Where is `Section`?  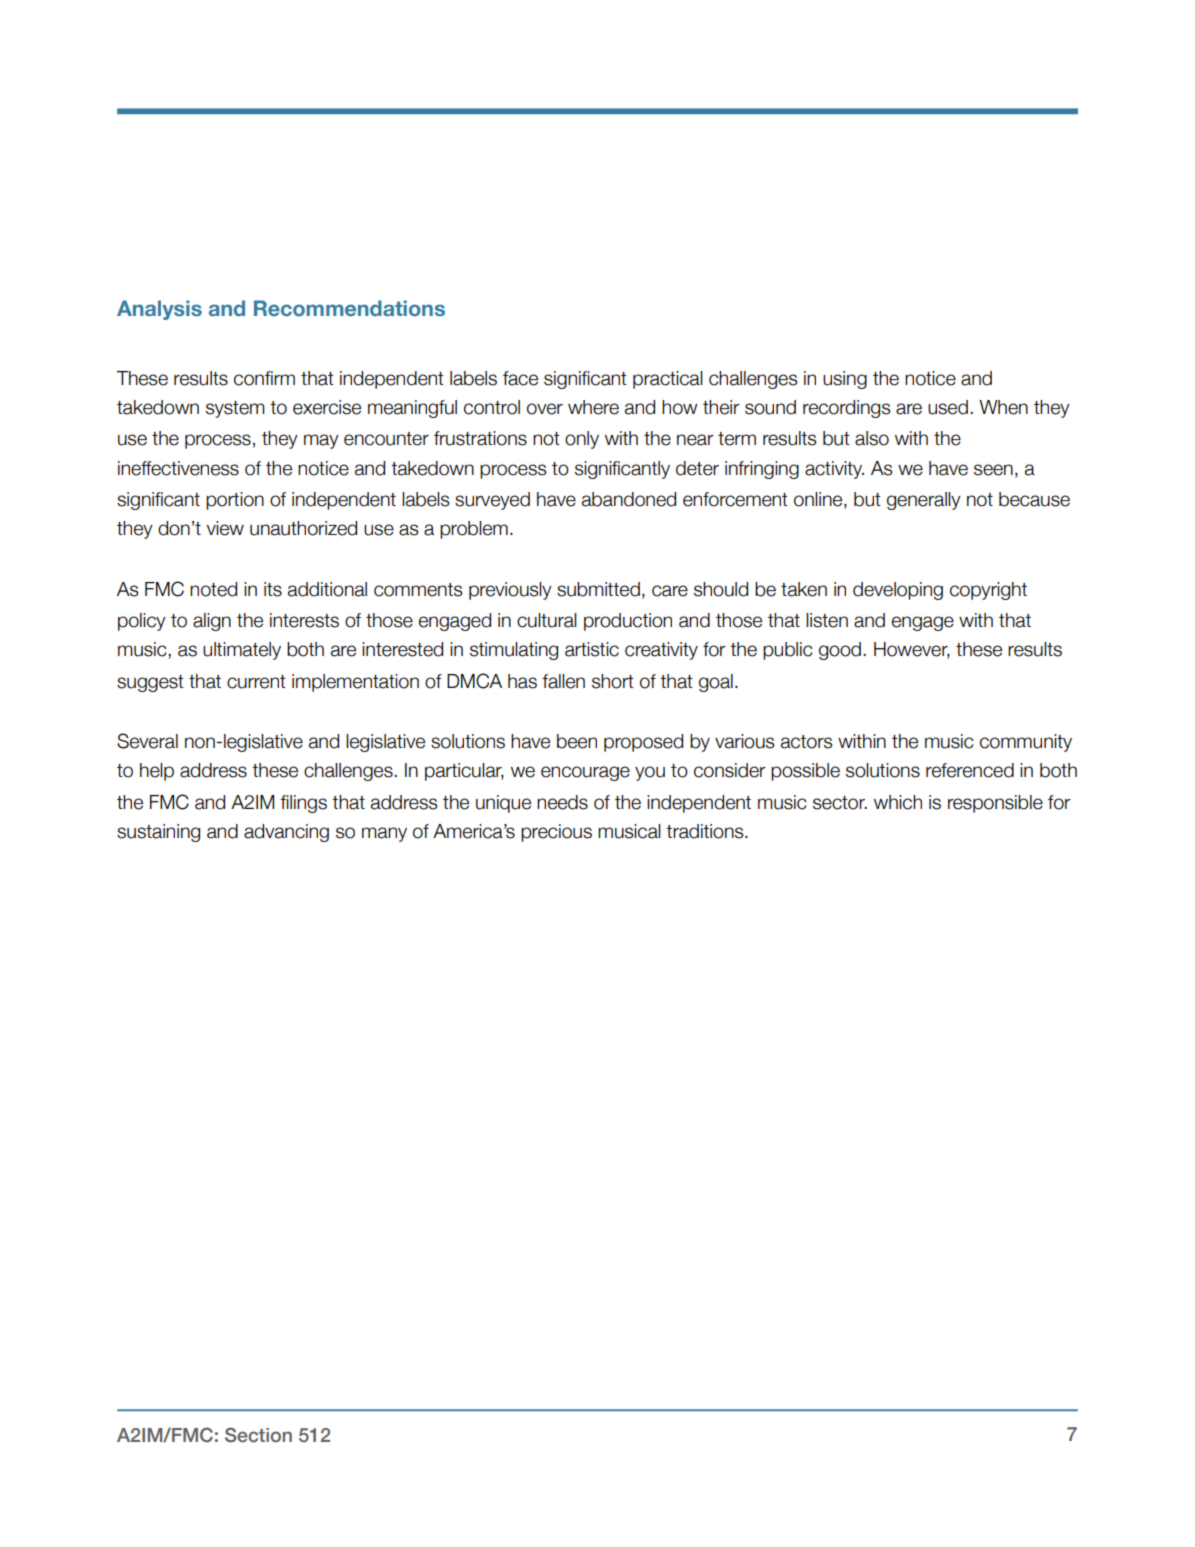
Section is located at coordinates (258, 1435).
